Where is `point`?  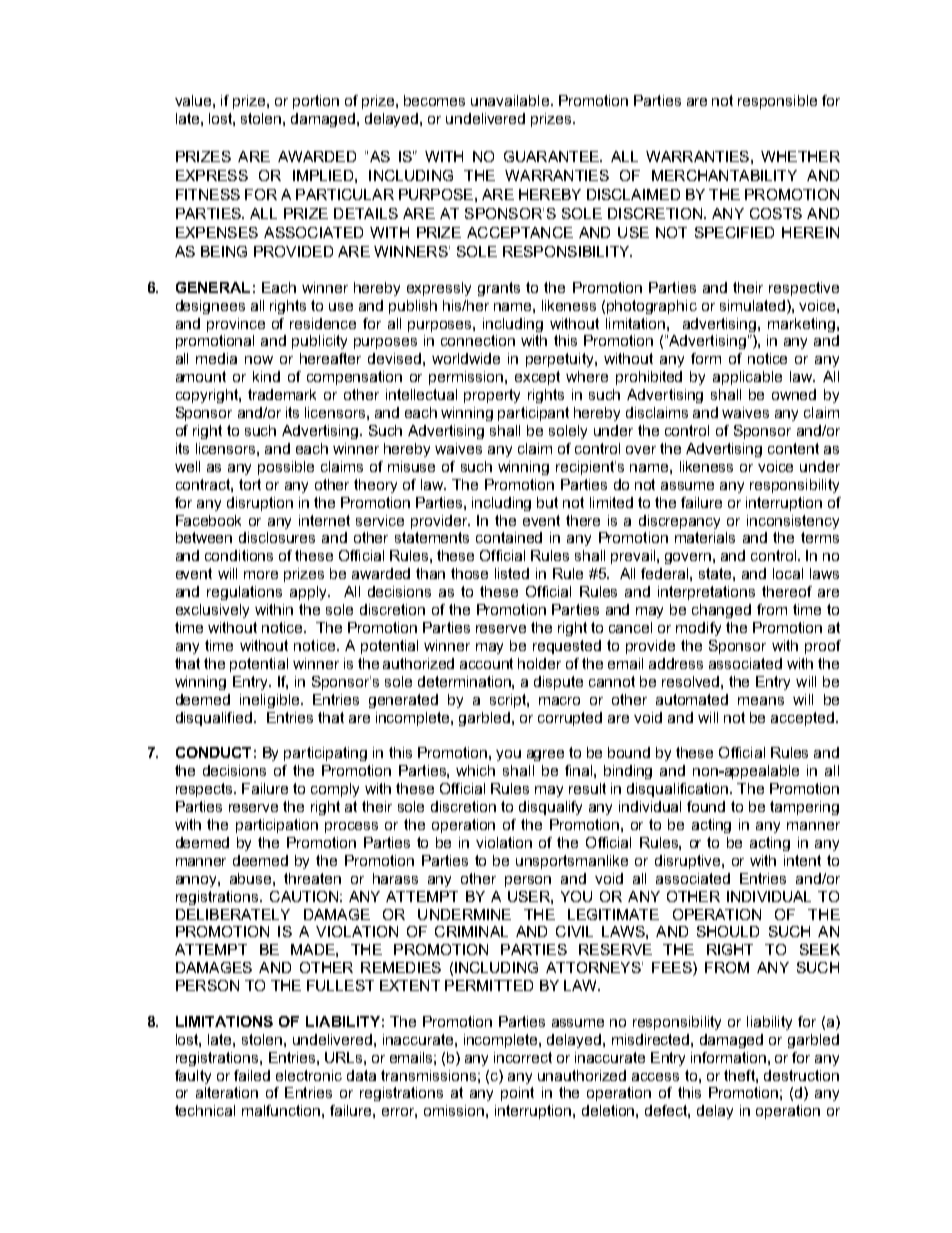 point is located at coordinates (517, 1094).
